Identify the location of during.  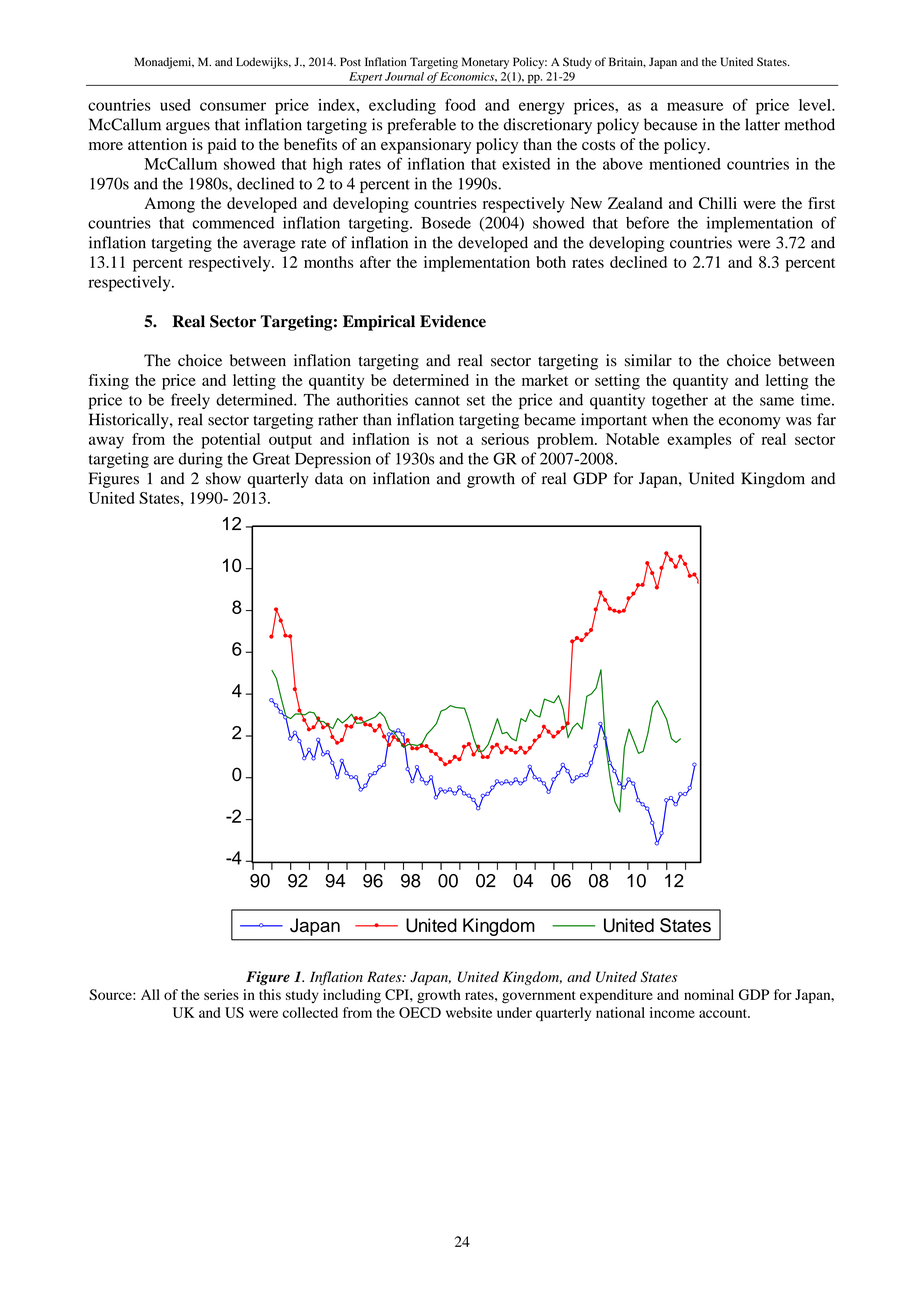
(201, 460).
